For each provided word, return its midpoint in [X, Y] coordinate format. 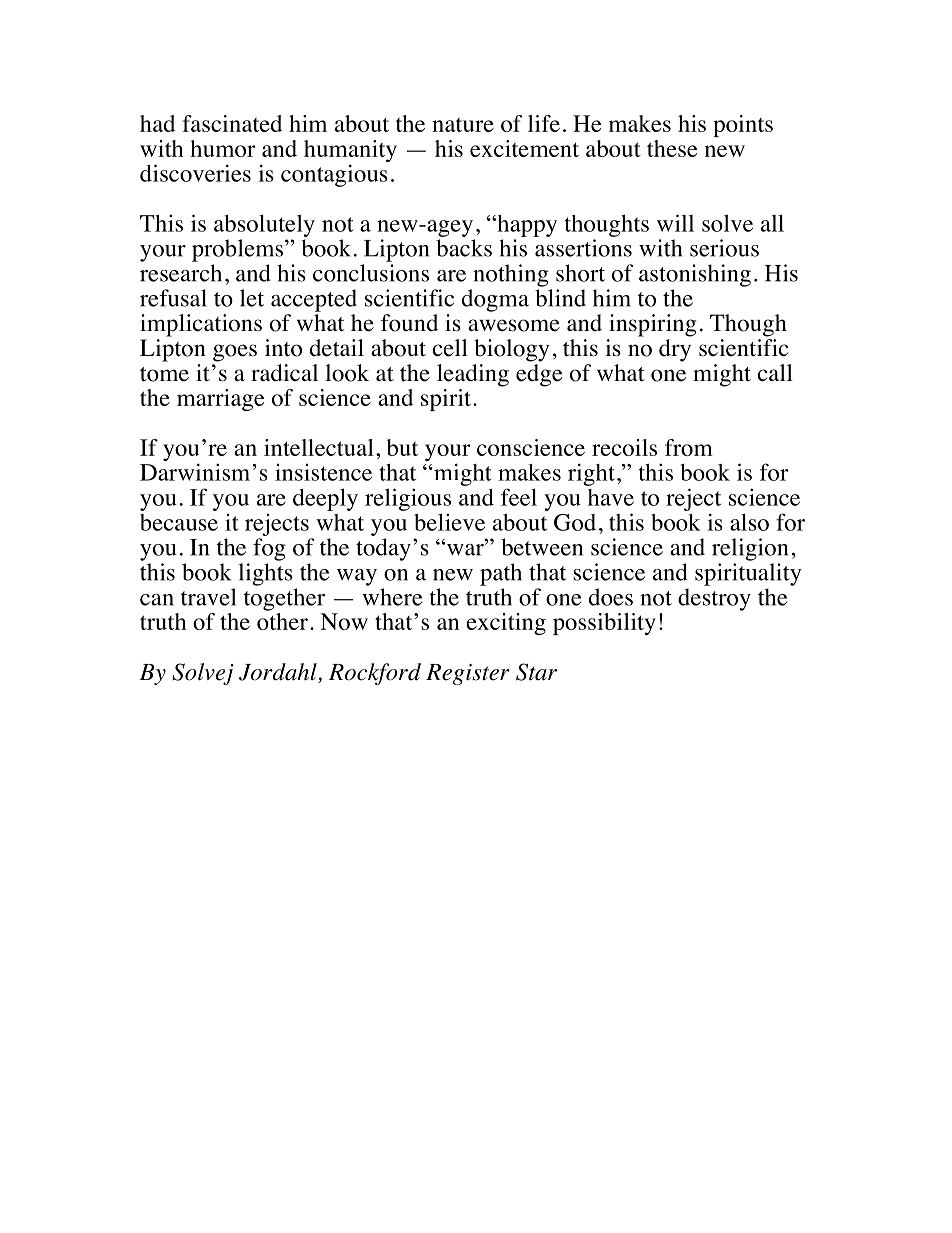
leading [473, 375]
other [282, 621]
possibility [604, 624]
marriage [220, 400]
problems [239, 250]
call [775, 373]
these [672, 148]
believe [449, 522]
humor [223, 148]
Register [468, 674]
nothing [511, 275]
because [179, 522]
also [749, 522]
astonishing [695, 275]
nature [463, 125]
